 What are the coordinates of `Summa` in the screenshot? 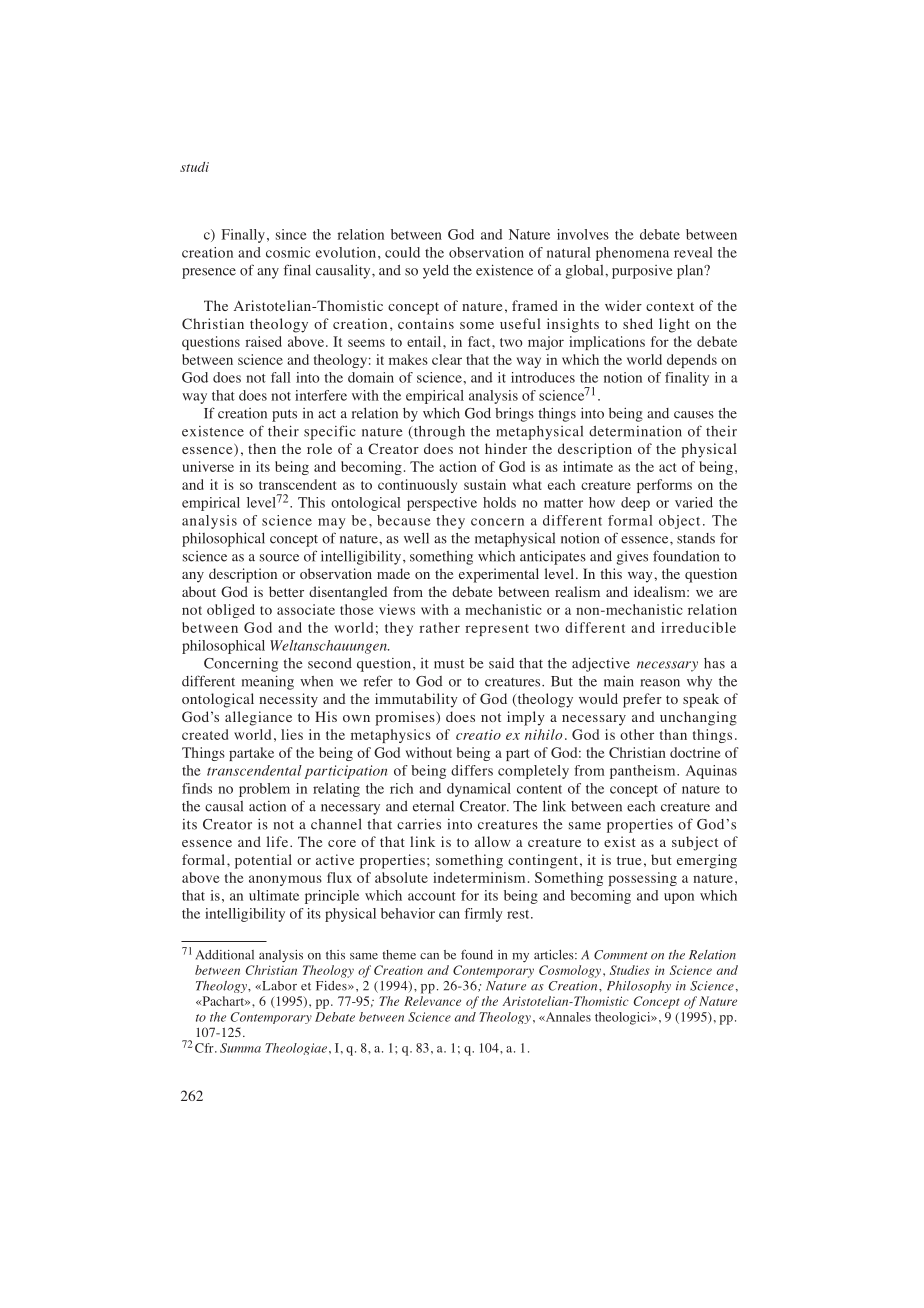 It's located at (240, 1048).
